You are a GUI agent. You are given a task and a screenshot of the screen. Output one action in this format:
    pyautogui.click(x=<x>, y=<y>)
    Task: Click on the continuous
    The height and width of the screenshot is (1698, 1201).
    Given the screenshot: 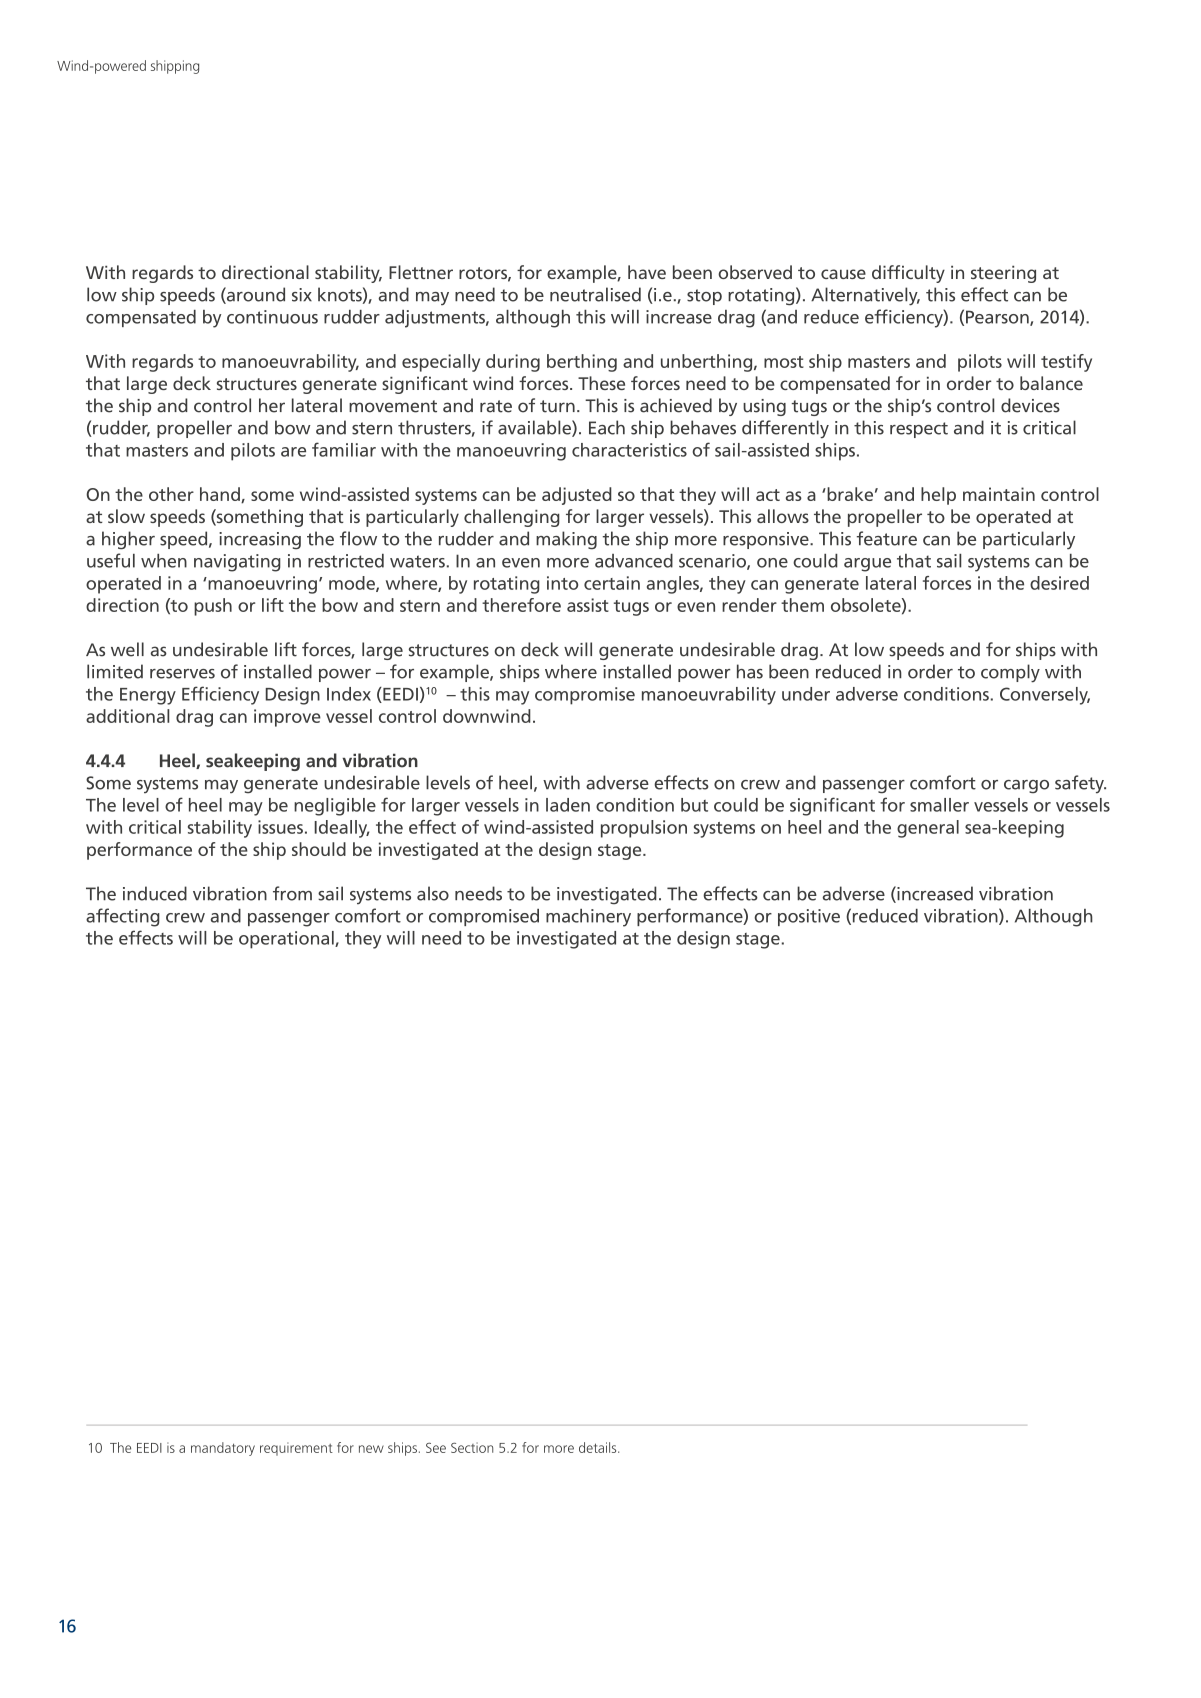 What is the action you would take?
    pyautogui.click(x=272, y=317)
